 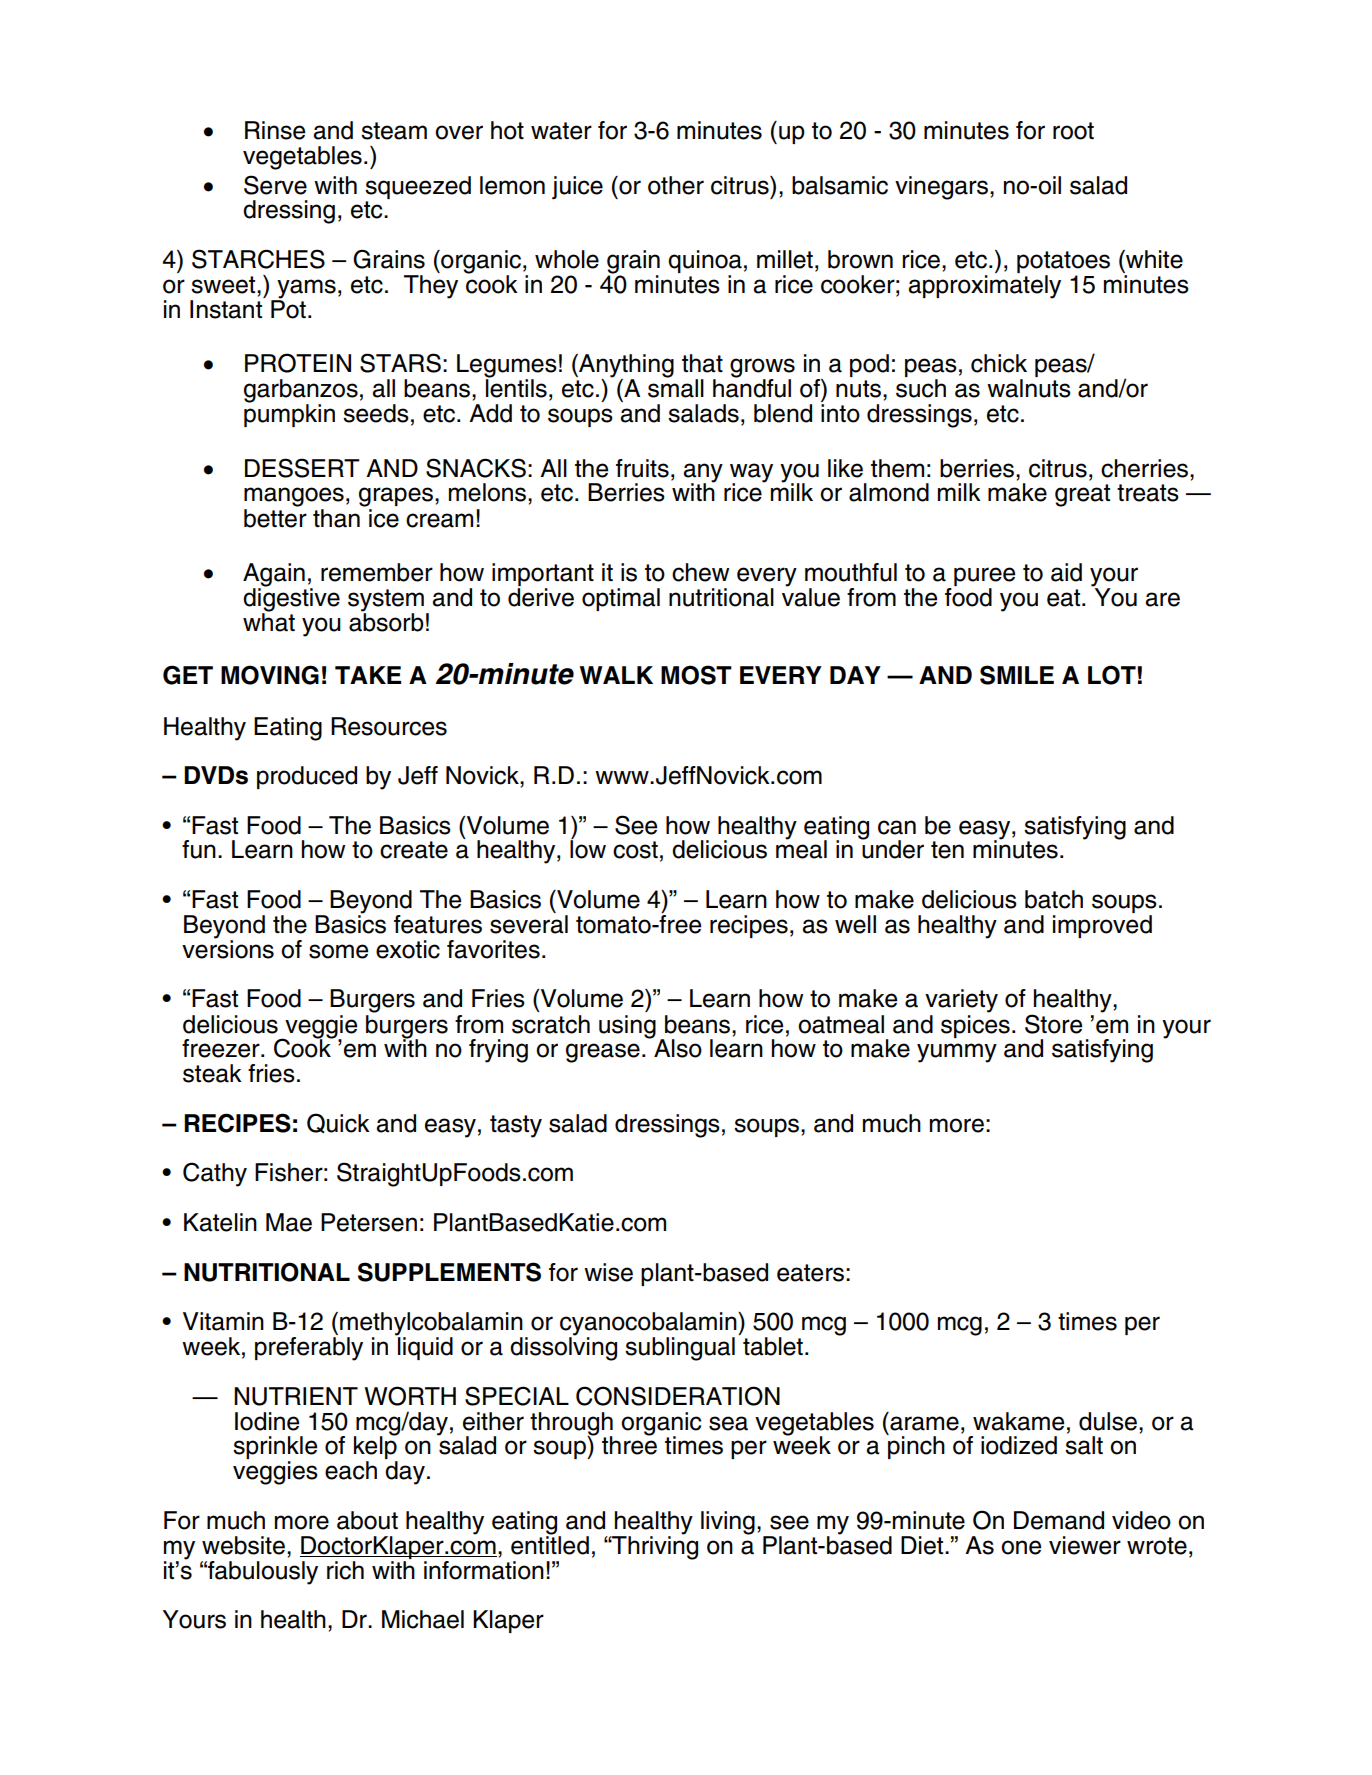 I want to click on some, so click(x=338, y=951).
